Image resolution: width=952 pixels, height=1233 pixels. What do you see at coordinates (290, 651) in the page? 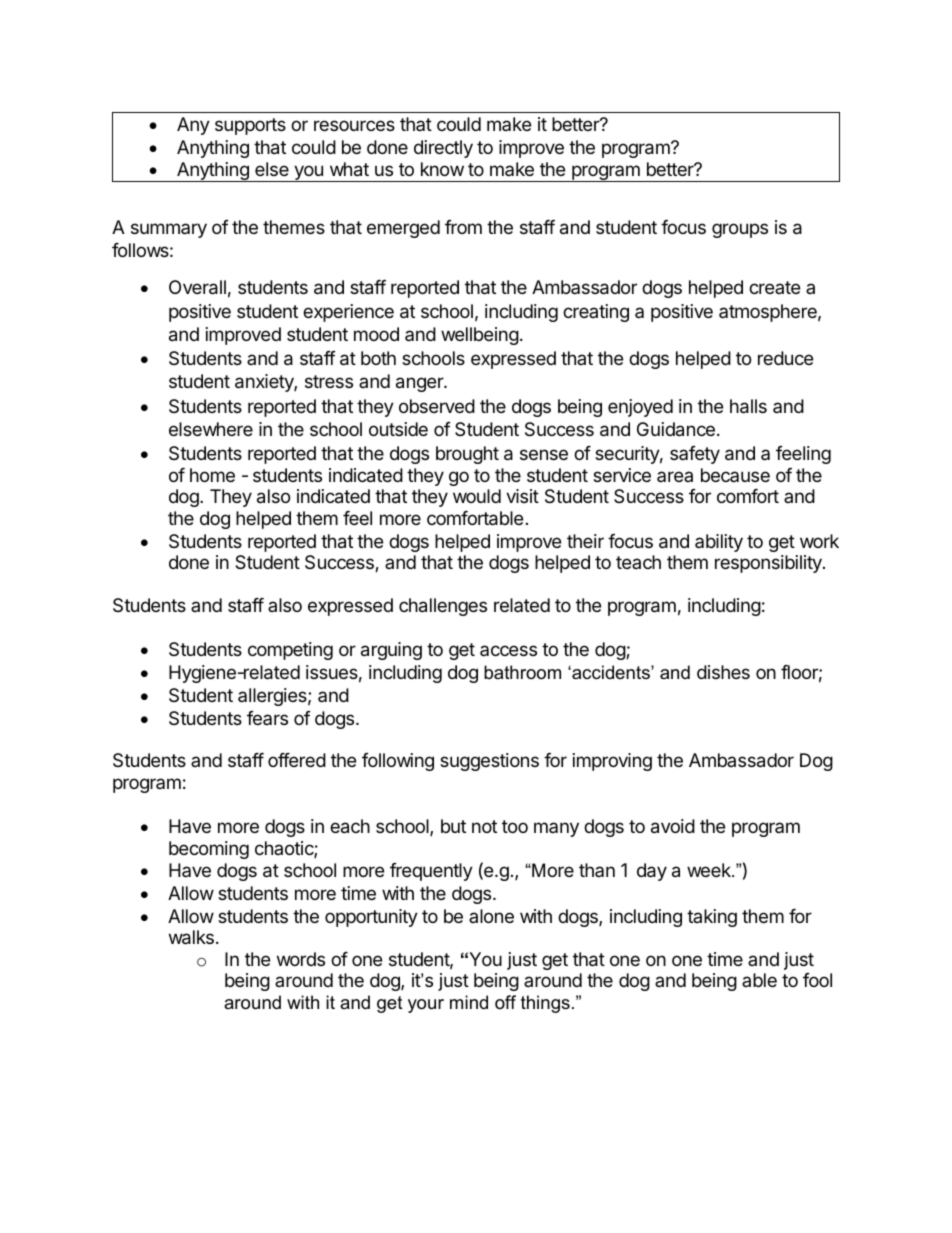
I see `competing` at bounding box center [290, 651].
